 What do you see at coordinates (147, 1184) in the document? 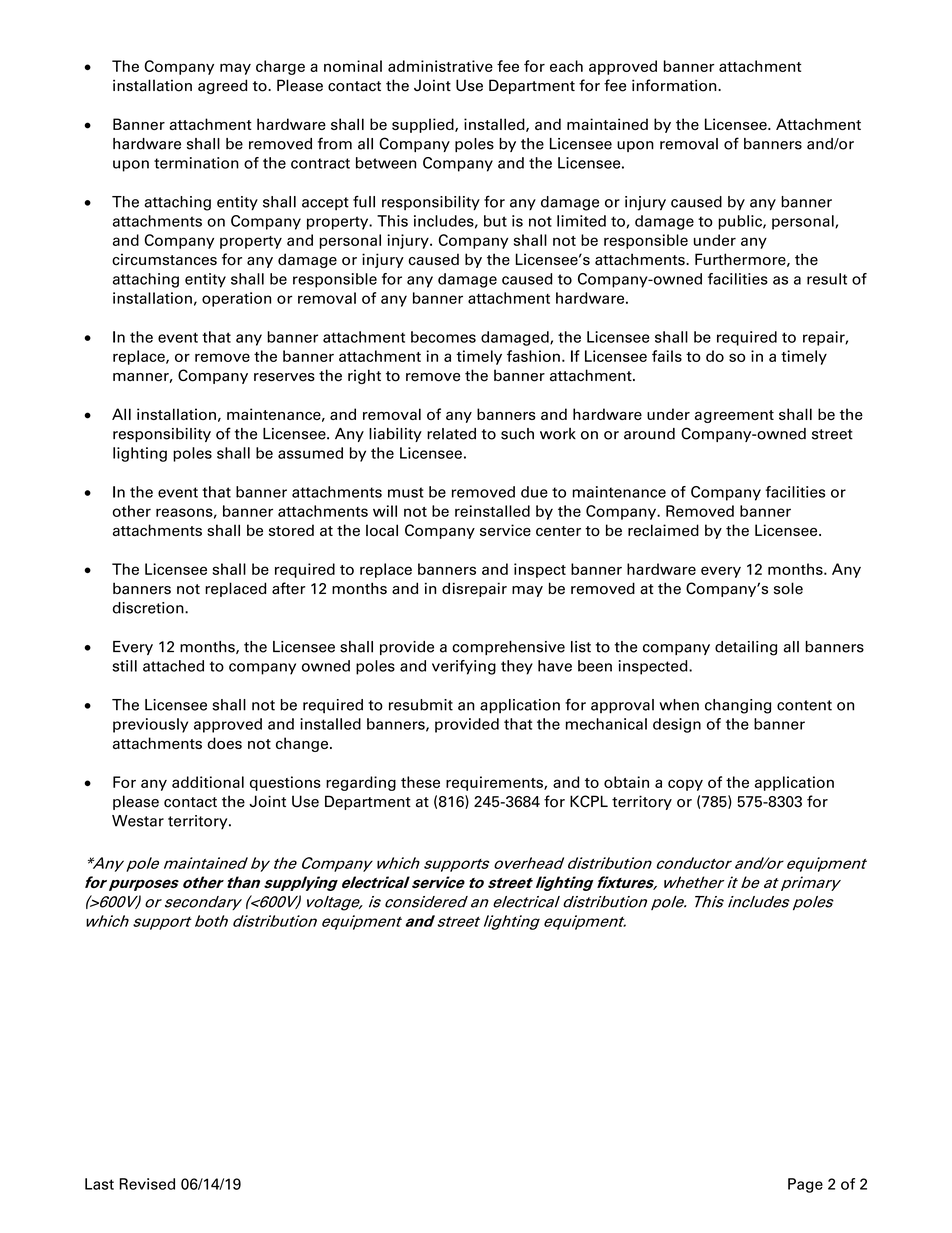
I see `Revised` at bounding box center [147, 1184].
